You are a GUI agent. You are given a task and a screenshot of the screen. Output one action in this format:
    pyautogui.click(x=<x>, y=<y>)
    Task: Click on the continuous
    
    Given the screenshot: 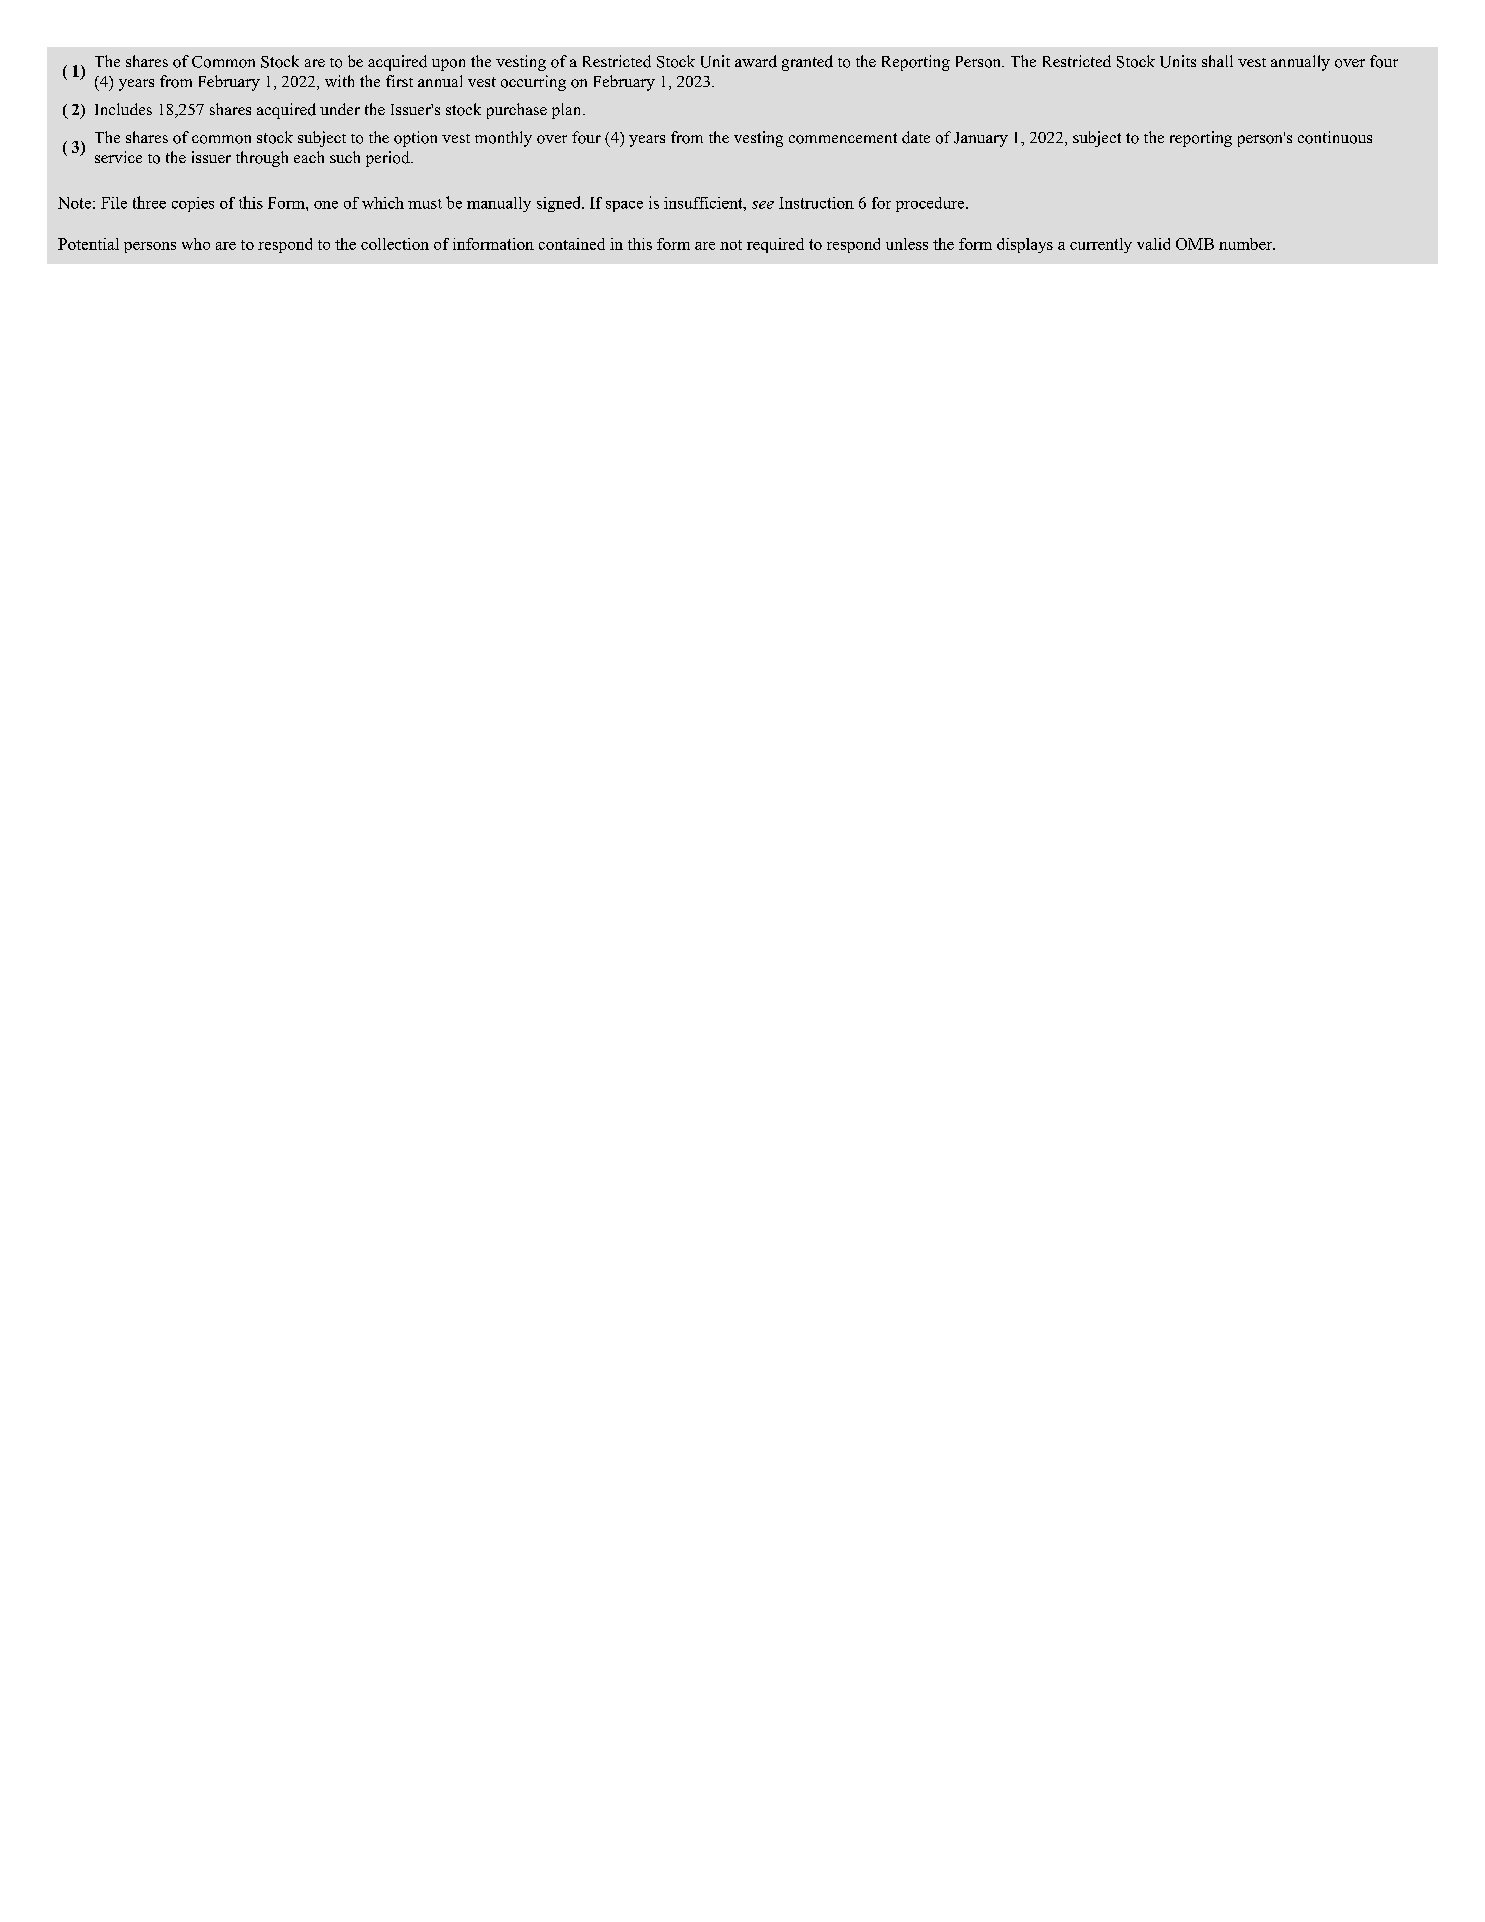 What is the action you would take?
    pyautogui.click(x=1335, y=137)
